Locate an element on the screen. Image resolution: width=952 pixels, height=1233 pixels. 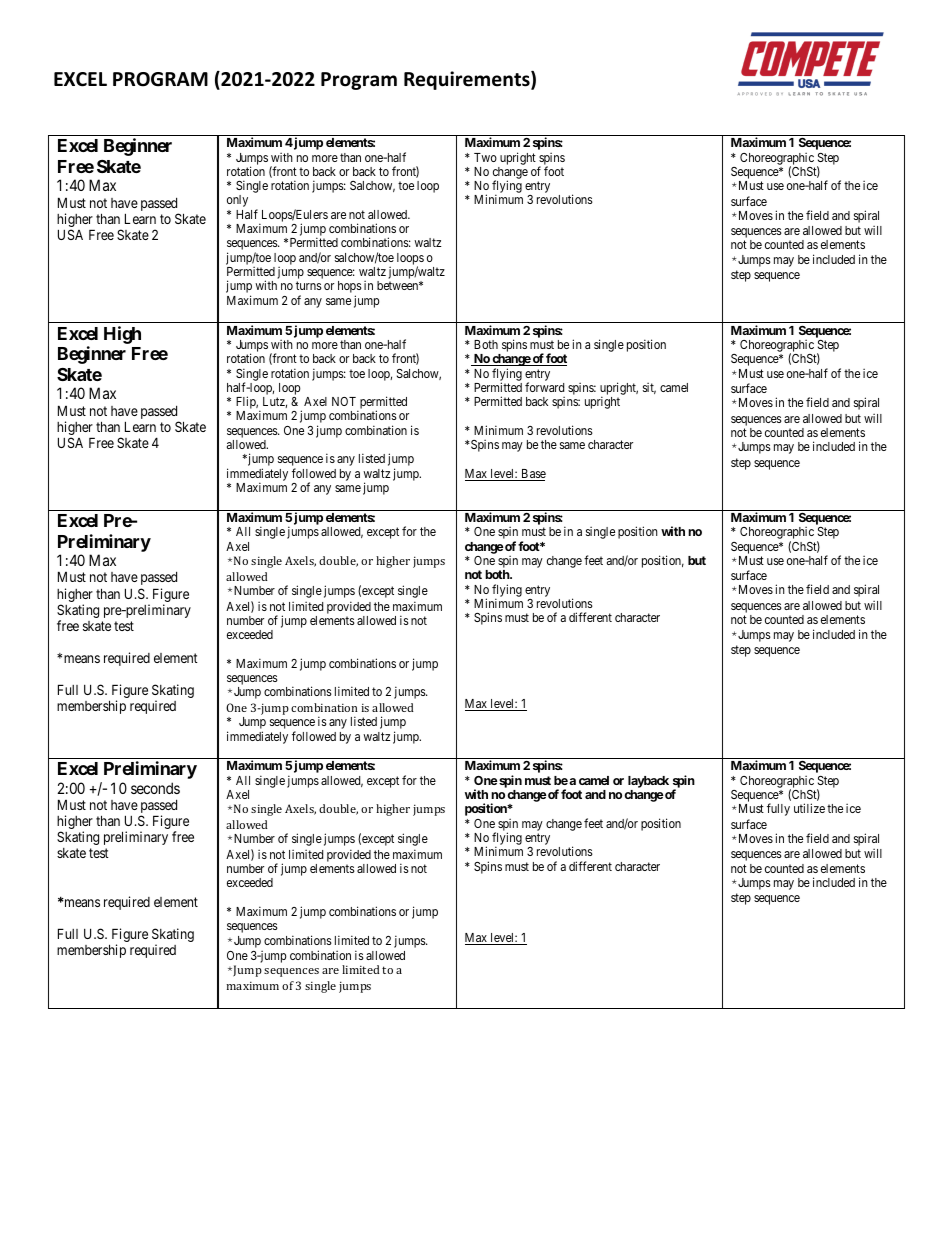
forward is located at coordinates (544, 387).
